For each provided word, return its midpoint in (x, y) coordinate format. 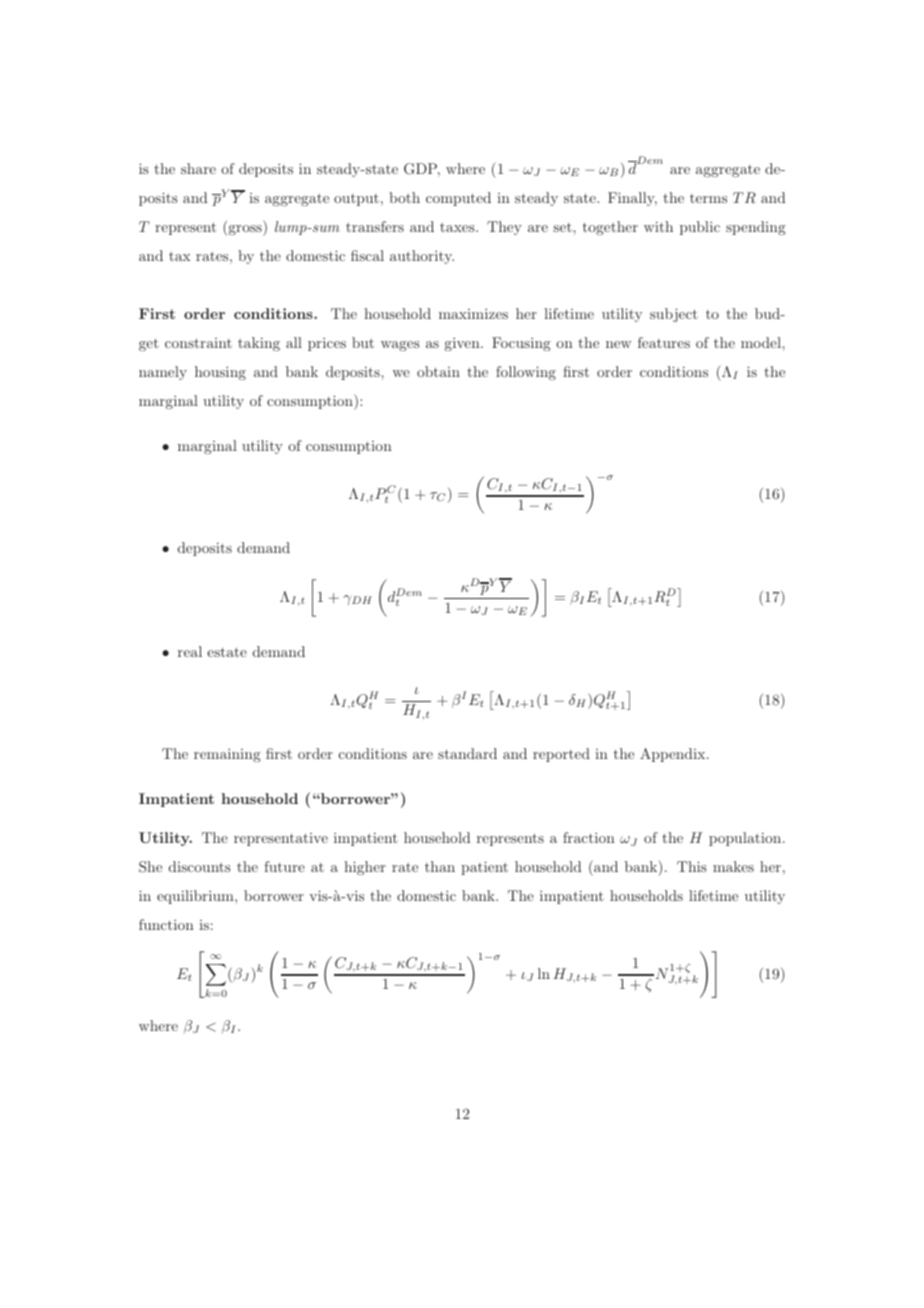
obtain (438, 371)
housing (220, 373)
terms (708, 198)
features (664, 342)
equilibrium (196, 897)
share (198, 168)
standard (467, 753)
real (190, 651)
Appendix (674, 755)
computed (458, 199)
